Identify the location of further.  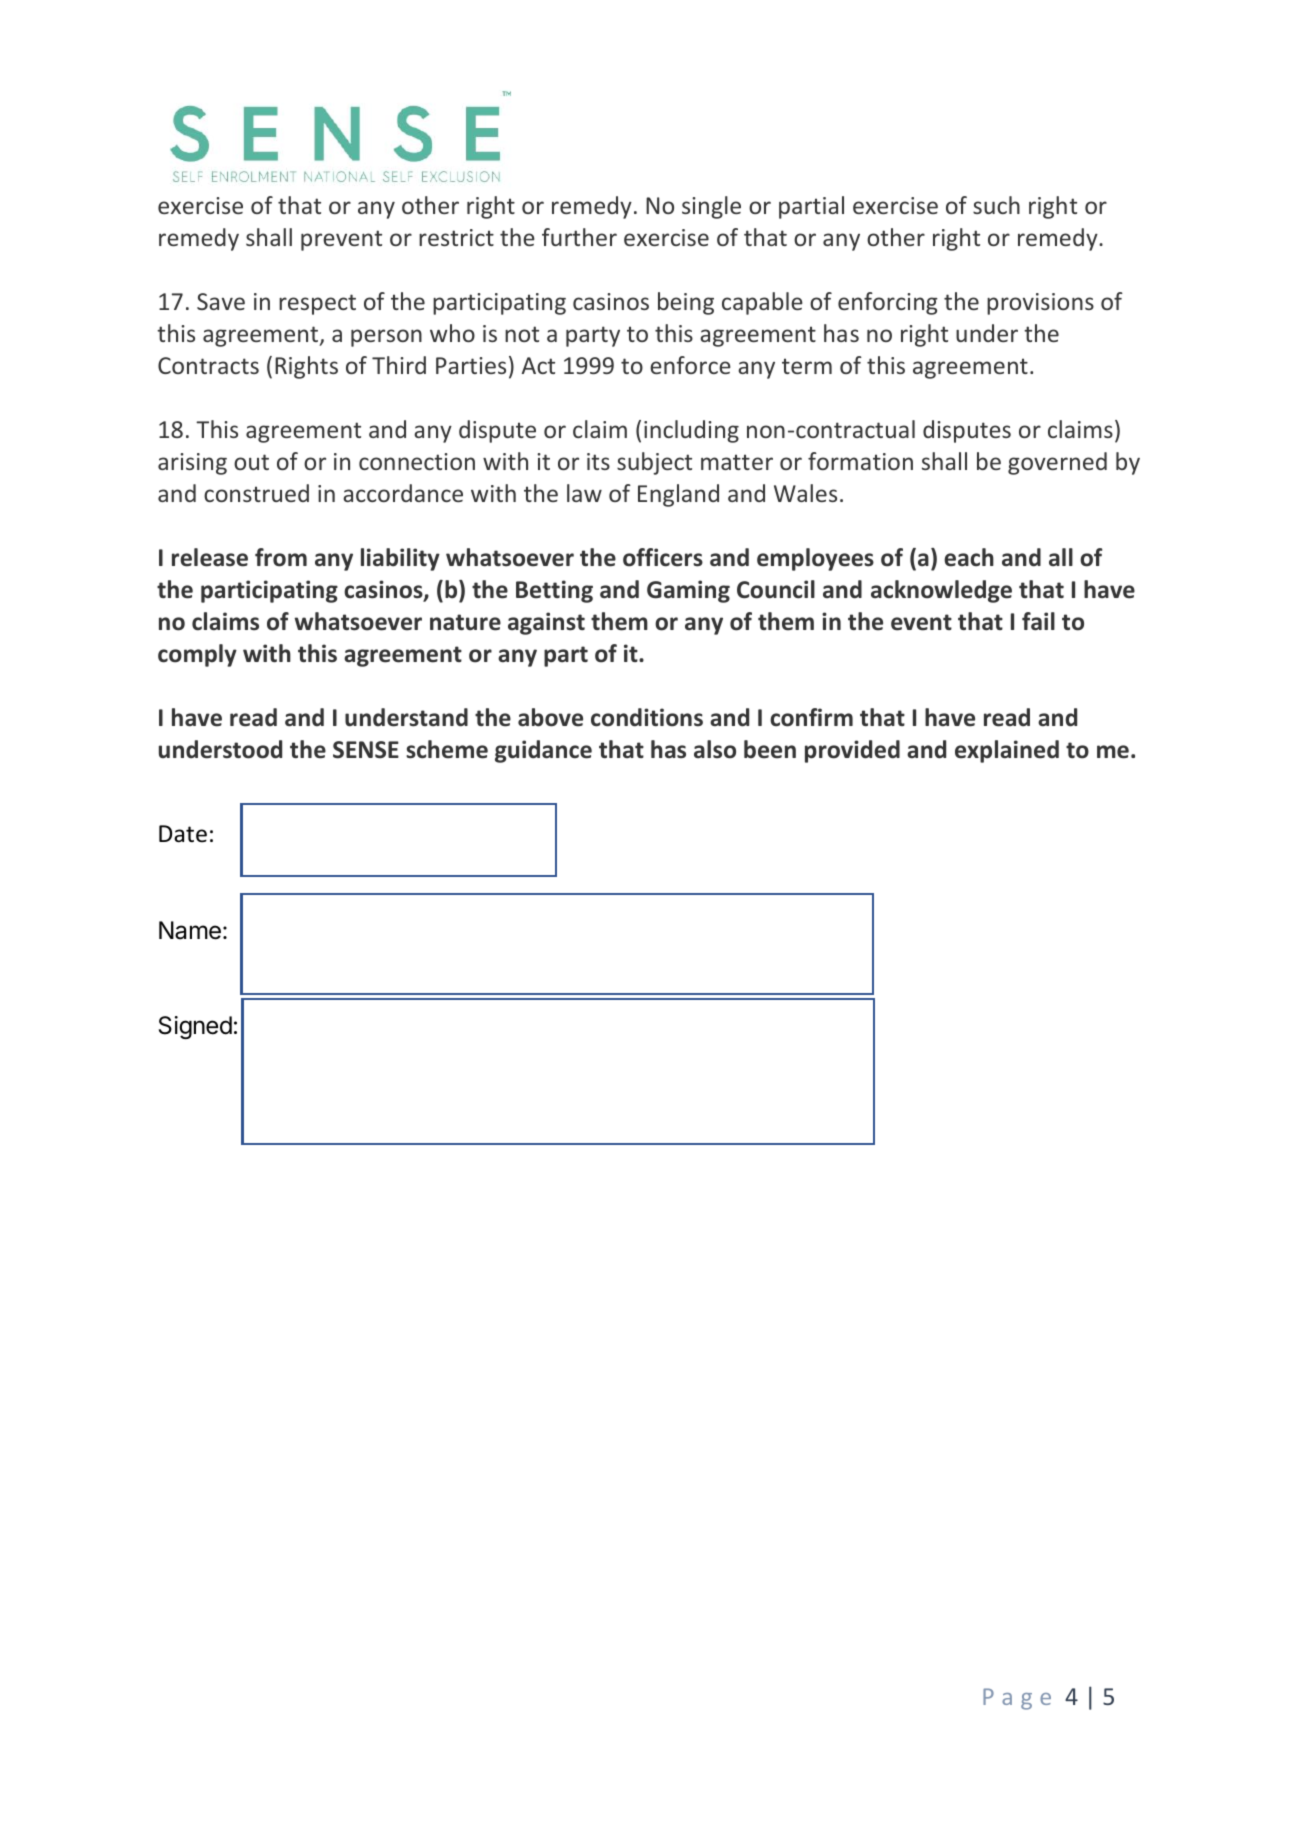
(579, 237).
